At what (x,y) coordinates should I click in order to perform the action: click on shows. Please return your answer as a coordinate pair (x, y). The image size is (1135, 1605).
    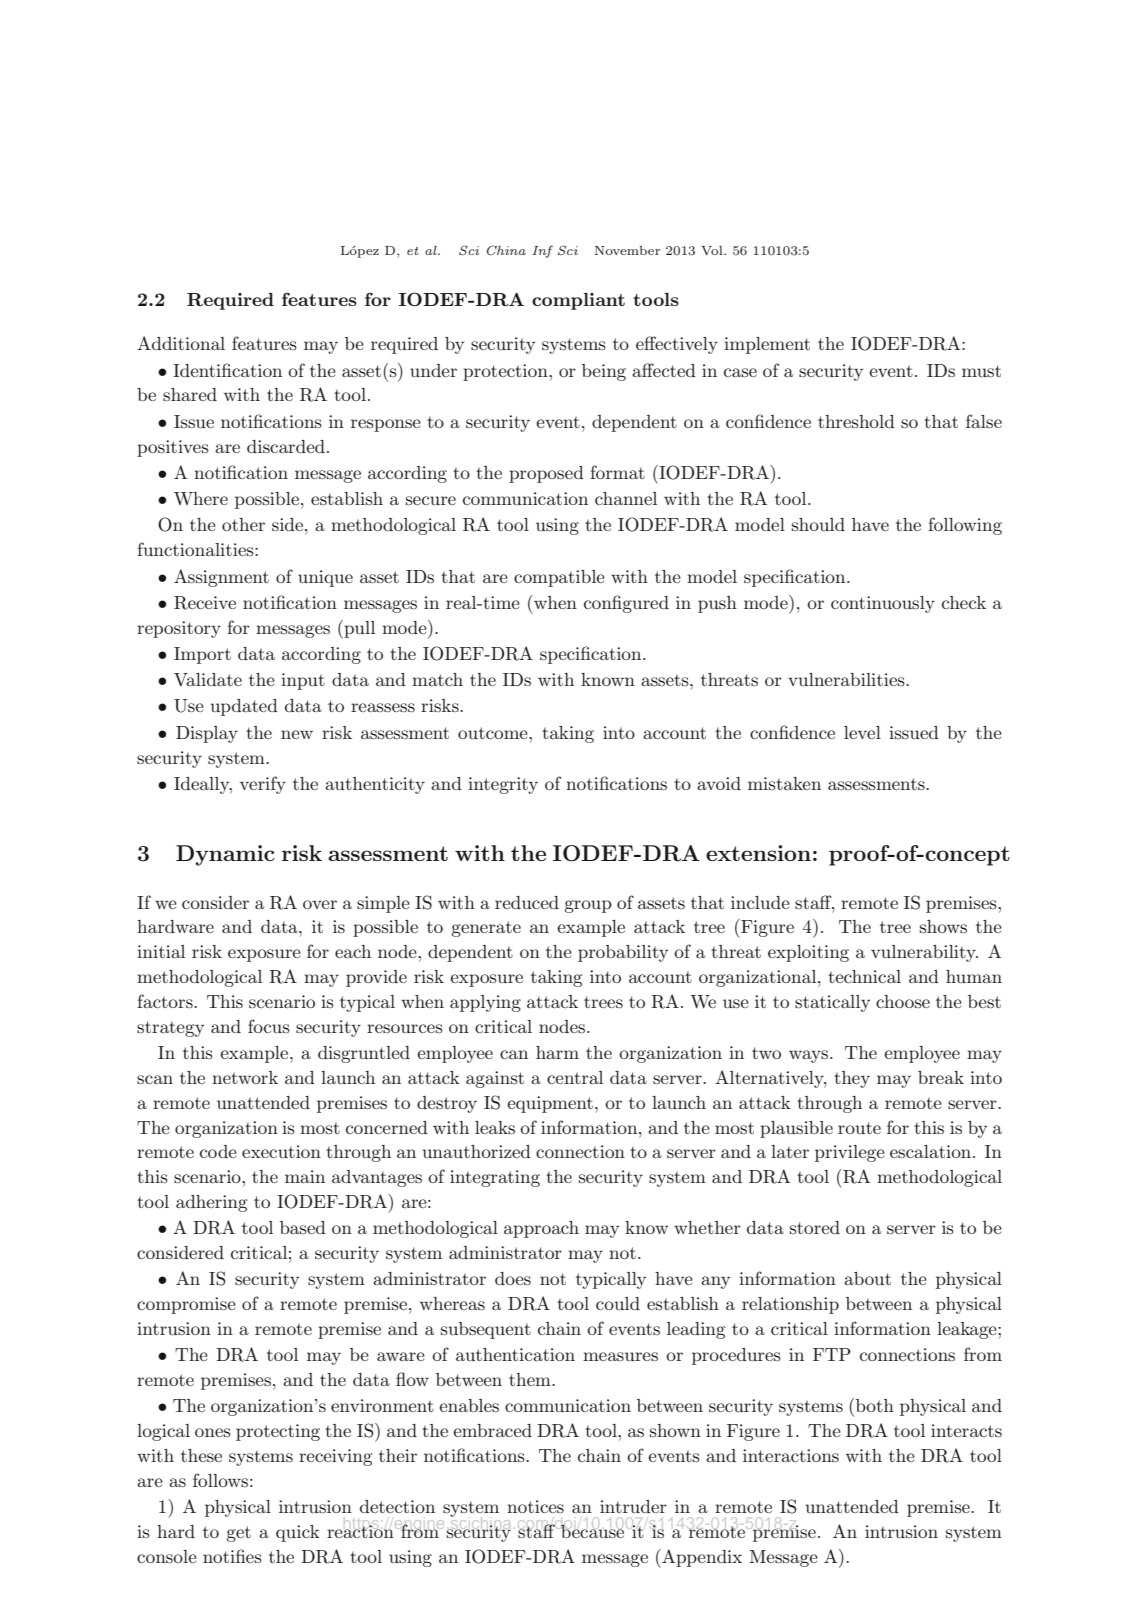
    Looking at the image, I should click on (943, 926).
